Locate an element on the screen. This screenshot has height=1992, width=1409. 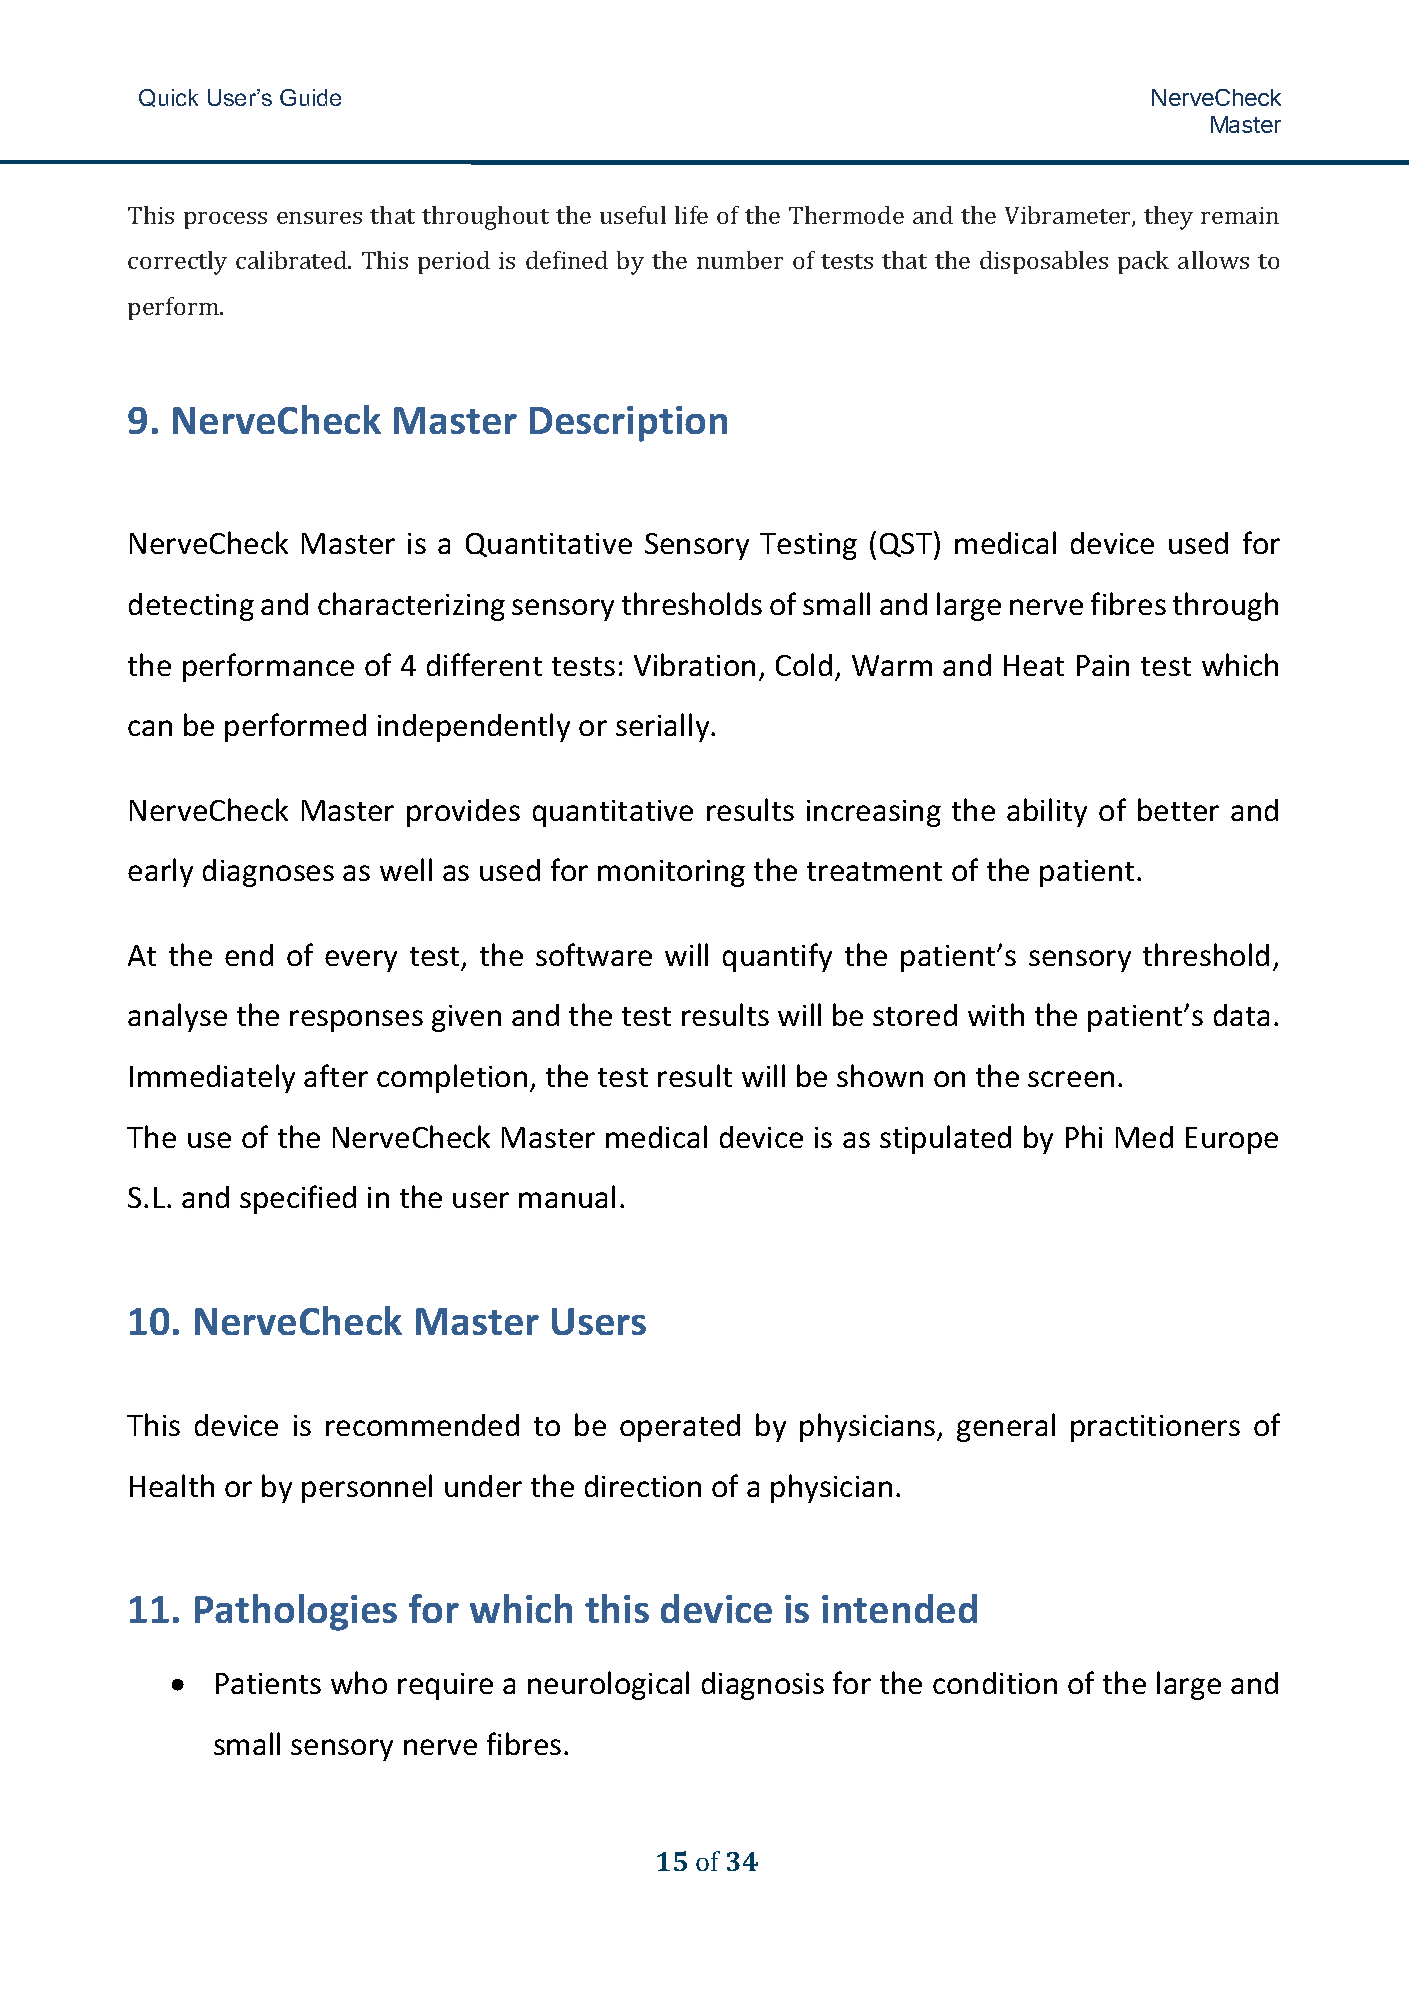
ability is located at coordinates (1047, 812).
